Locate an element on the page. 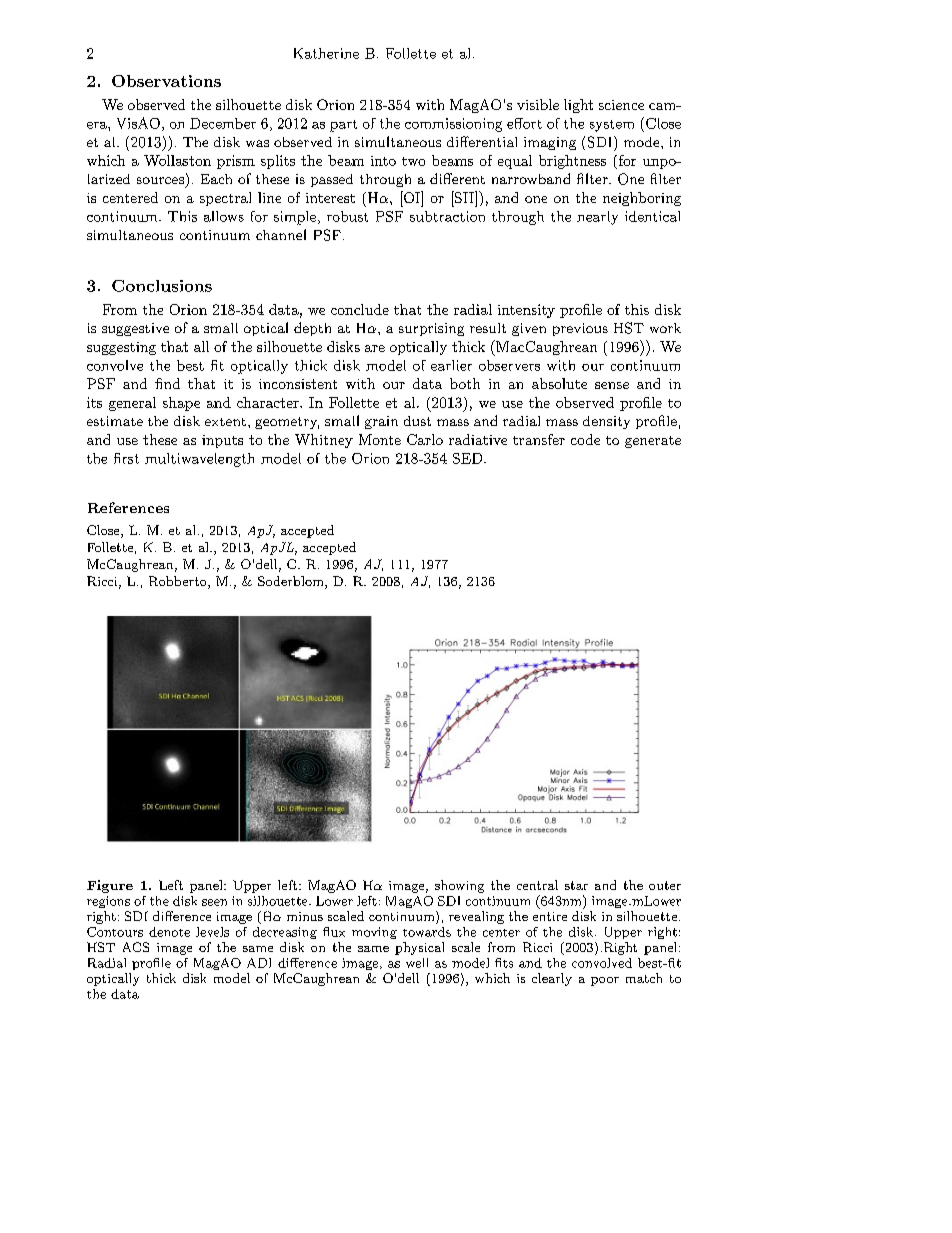 Image resolution: width=952 pixels, height=1233 pixels. star is located at coordinates (576, 885).
